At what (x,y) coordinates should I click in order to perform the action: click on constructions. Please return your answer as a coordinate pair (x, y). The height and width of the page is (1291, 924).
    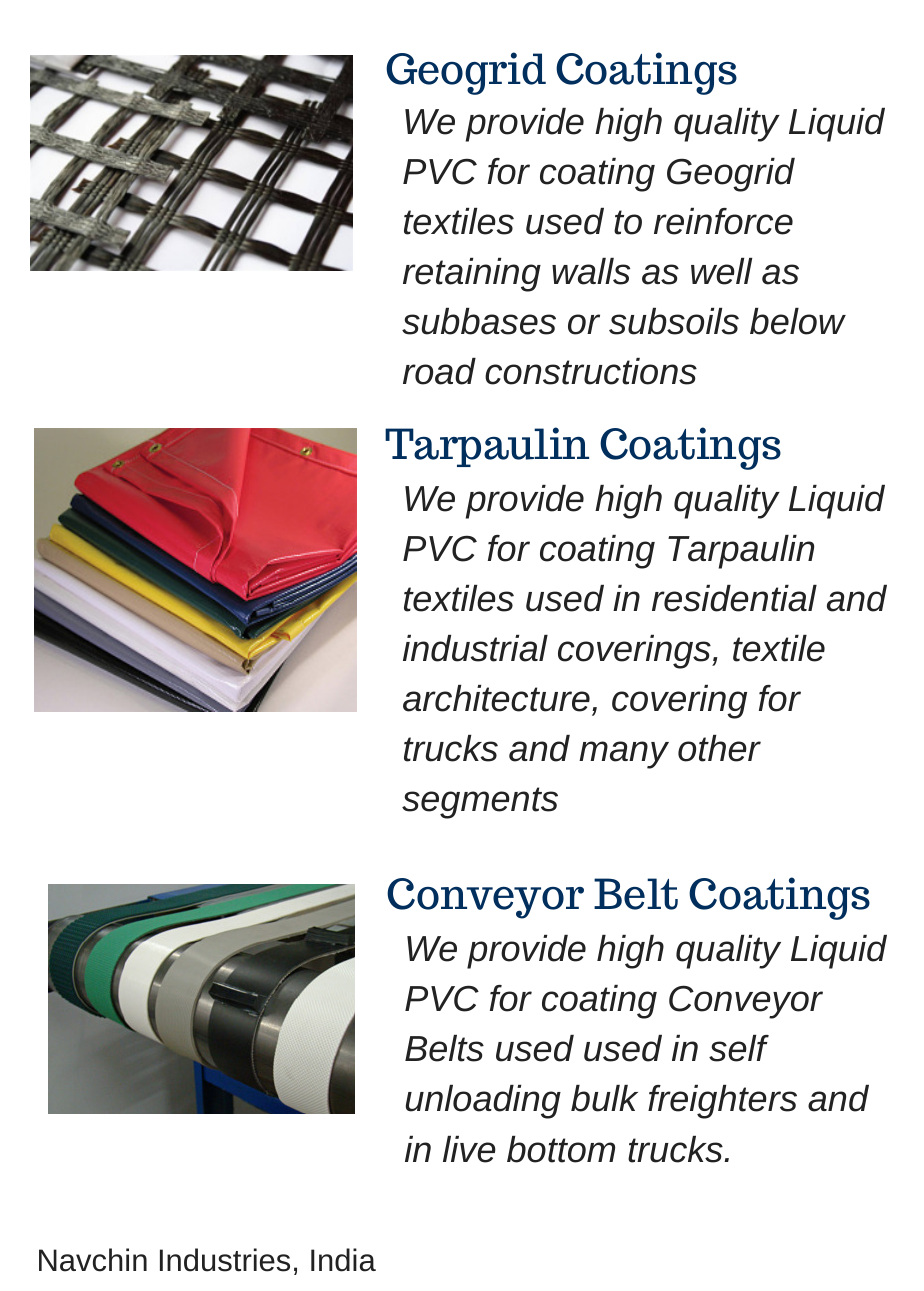
    Looking at the image, I should click on (591, 371).
